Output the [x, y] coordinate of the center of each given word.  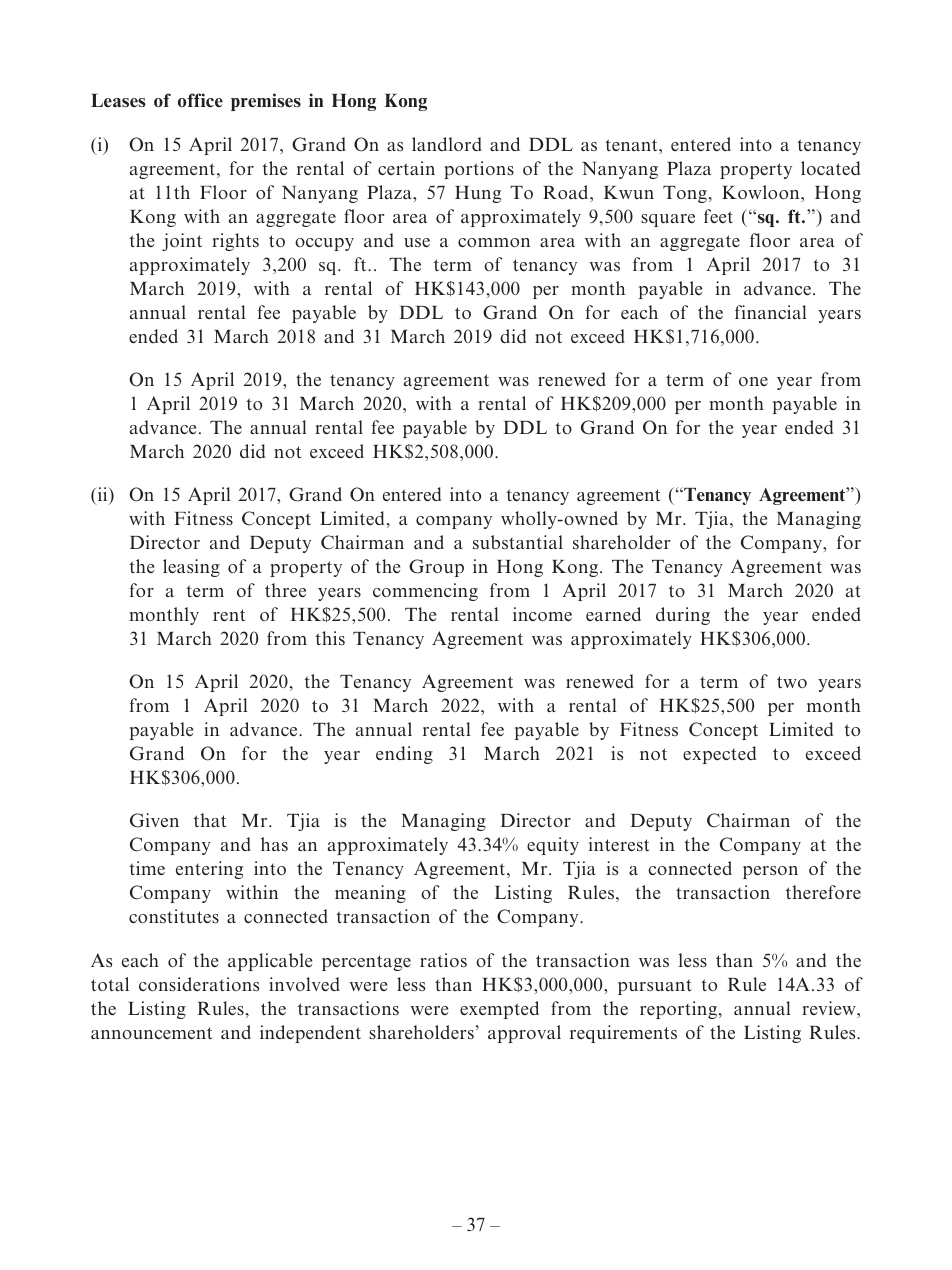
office [200, 100]
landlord [447, 144]
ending [404, 755]
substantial [518, 542]
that [210, 820]
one [753, 381]
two [792, 682]
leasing [191, 568]
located [830, 168]
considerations [199, 984]
